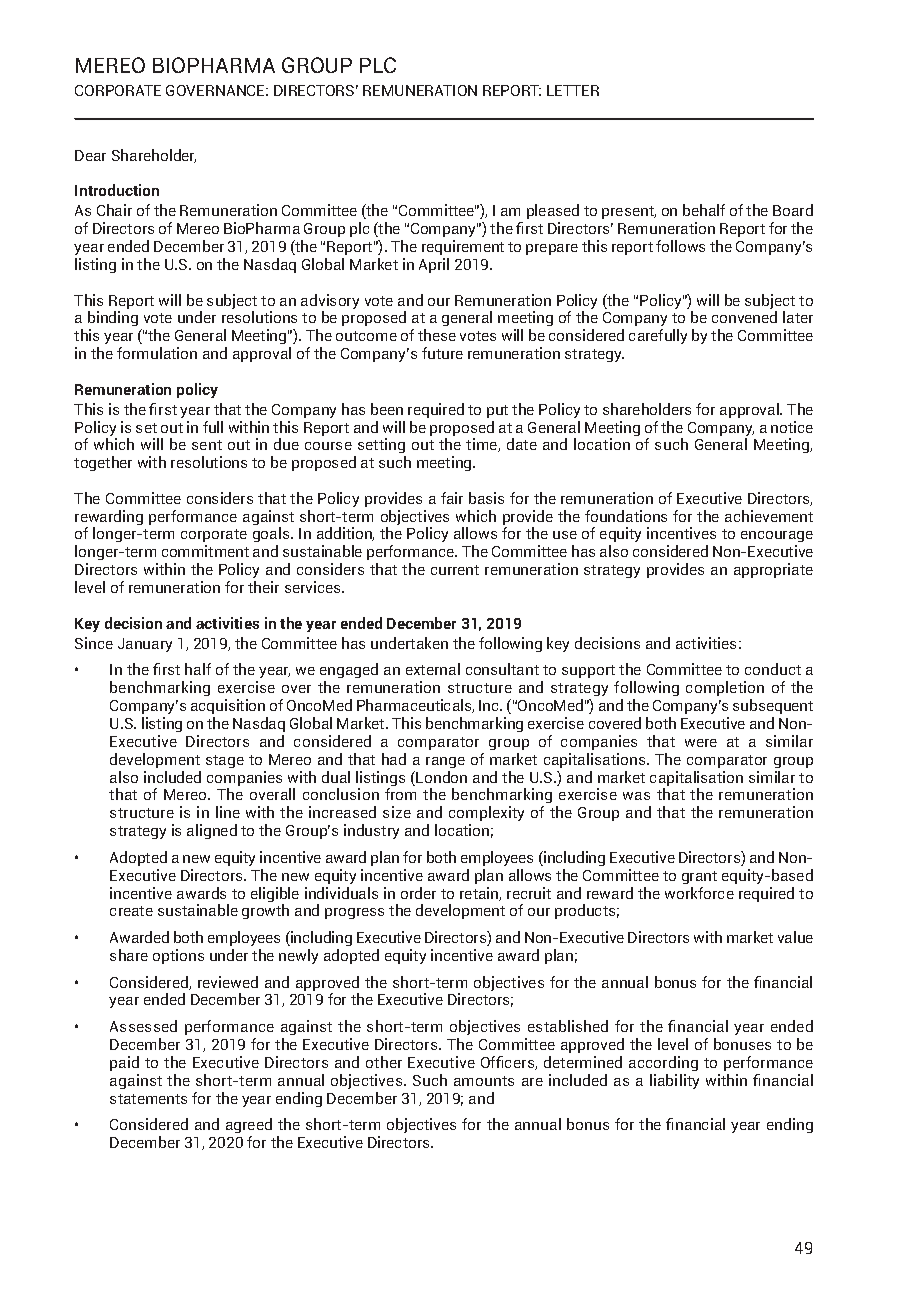 The height and width of the screenshot is (1308, 924). Describe the element at coordinates (701, 743) in the screenshot. I see `were` at that location.
